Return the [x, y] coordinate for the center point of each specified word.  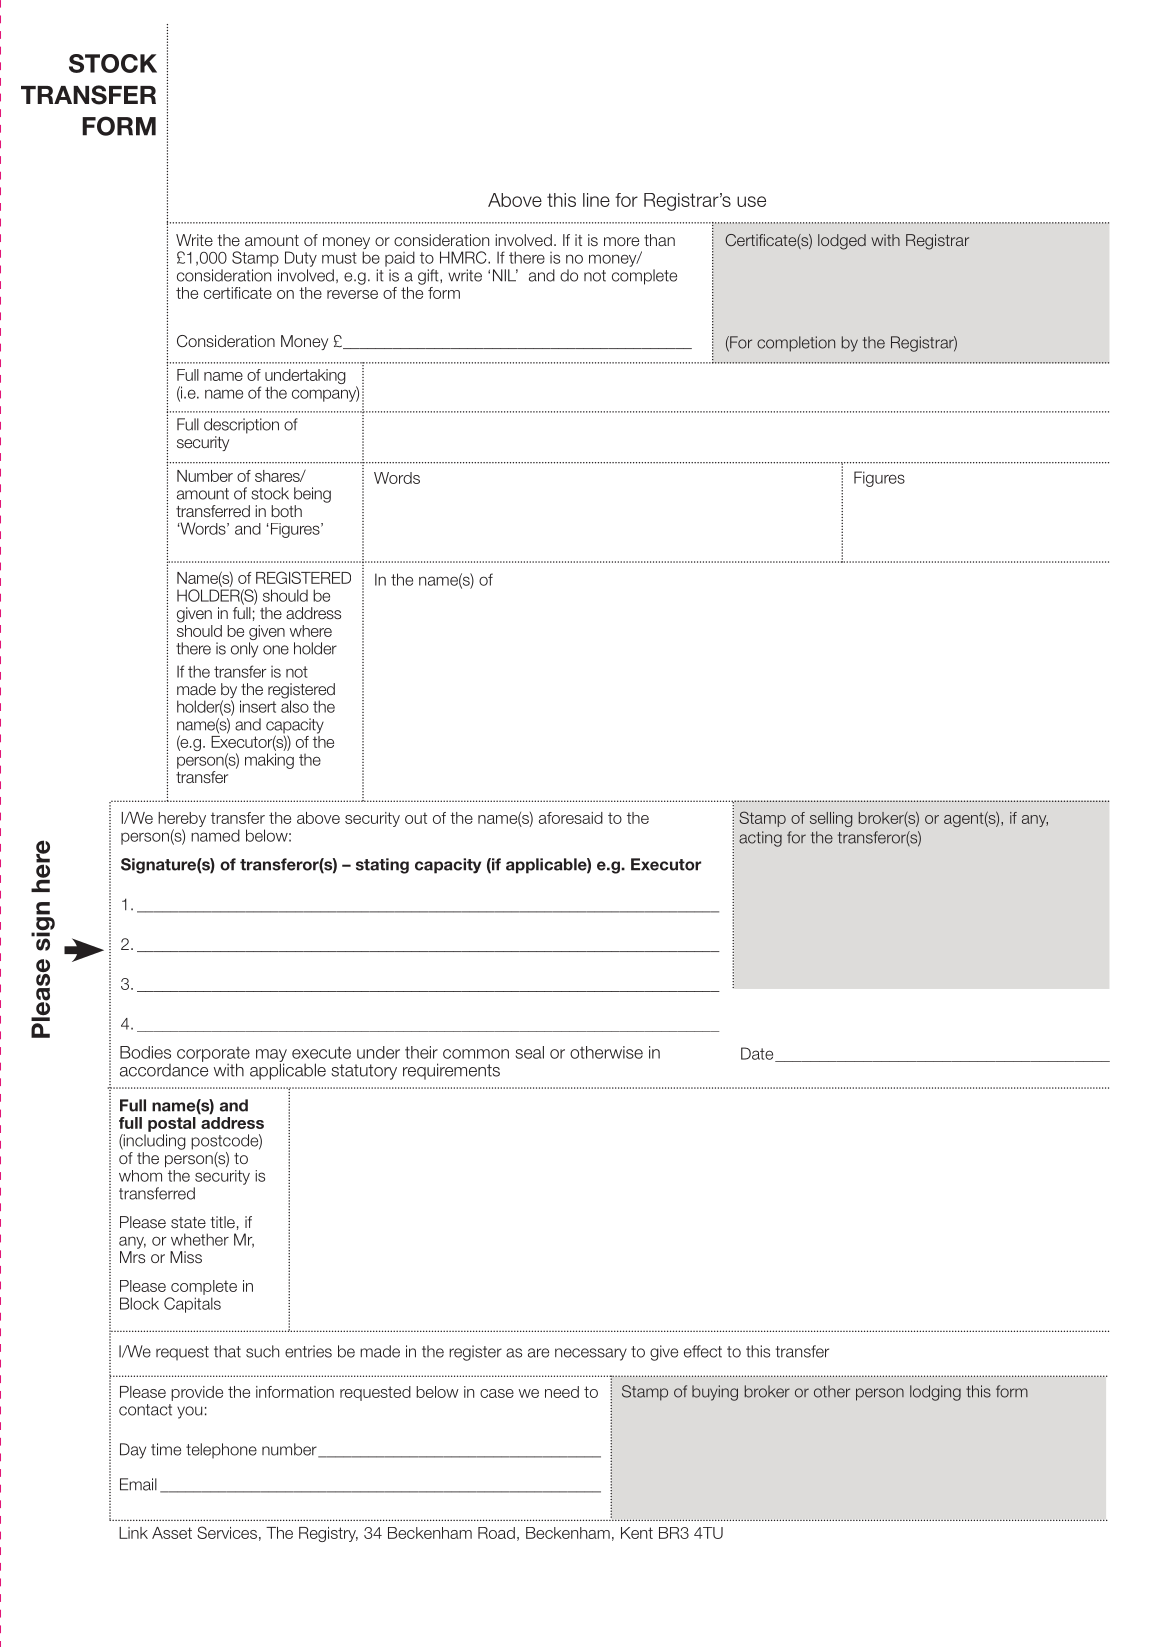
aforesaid [571, 818]
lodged [842, 242]
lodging [935, 1393]
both [286, 511]
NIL [505, 275]
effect [703, 1351]
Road [496, 1533]
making [269, 761]
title [222, 1222]
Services [227, 1532]
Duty [301, 259]
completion [796, 344]
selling [831, 819]
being [312, 495]
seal [529, 1052]
